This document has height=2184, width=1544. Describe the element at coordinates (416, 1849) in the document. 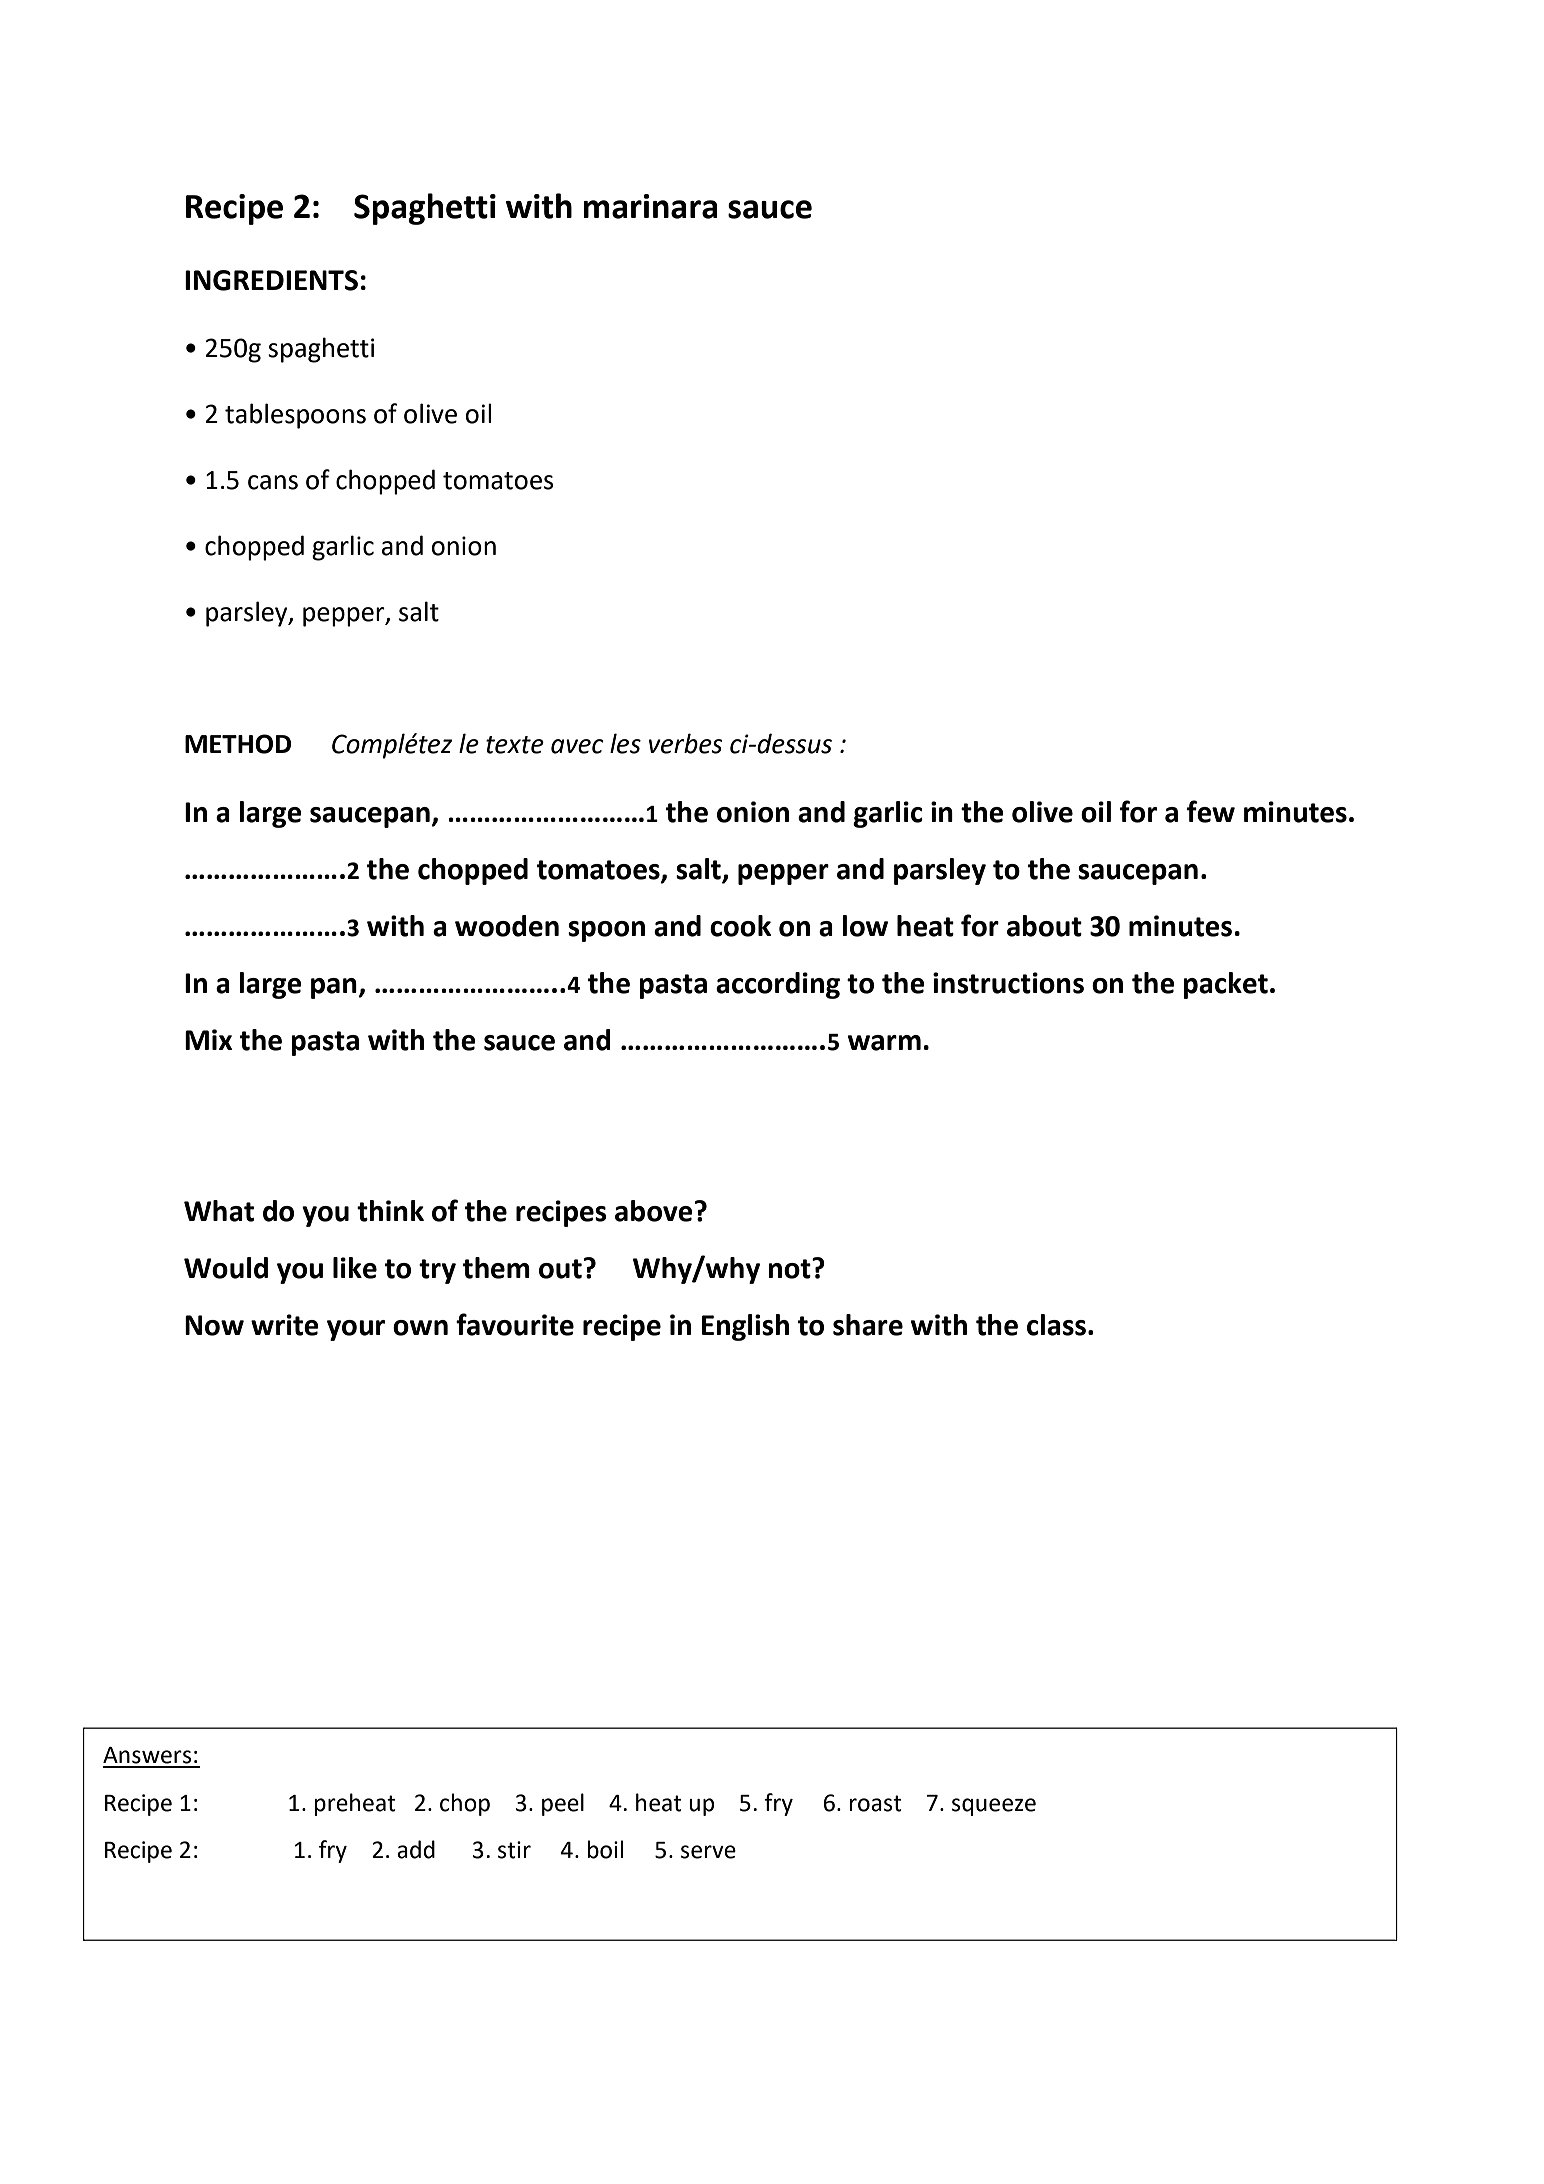

I see `add` at that location.
